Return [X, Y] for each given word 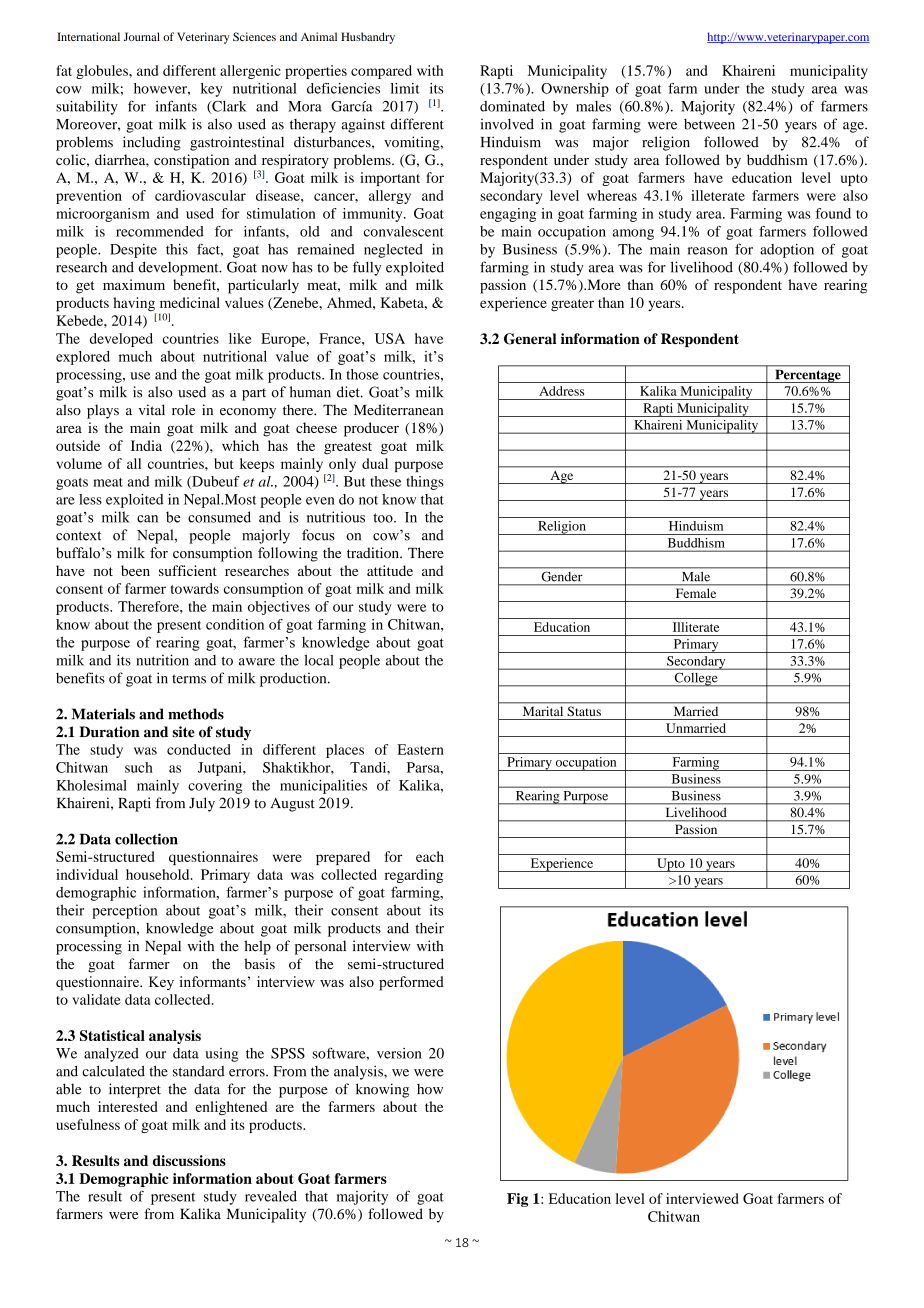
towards [194, 588]
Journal [142, 36]
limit [405, 88]
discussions [189, 1160]
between [709, 124]
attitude [390, 570]
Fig [517, 1200]
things [425, 483]
